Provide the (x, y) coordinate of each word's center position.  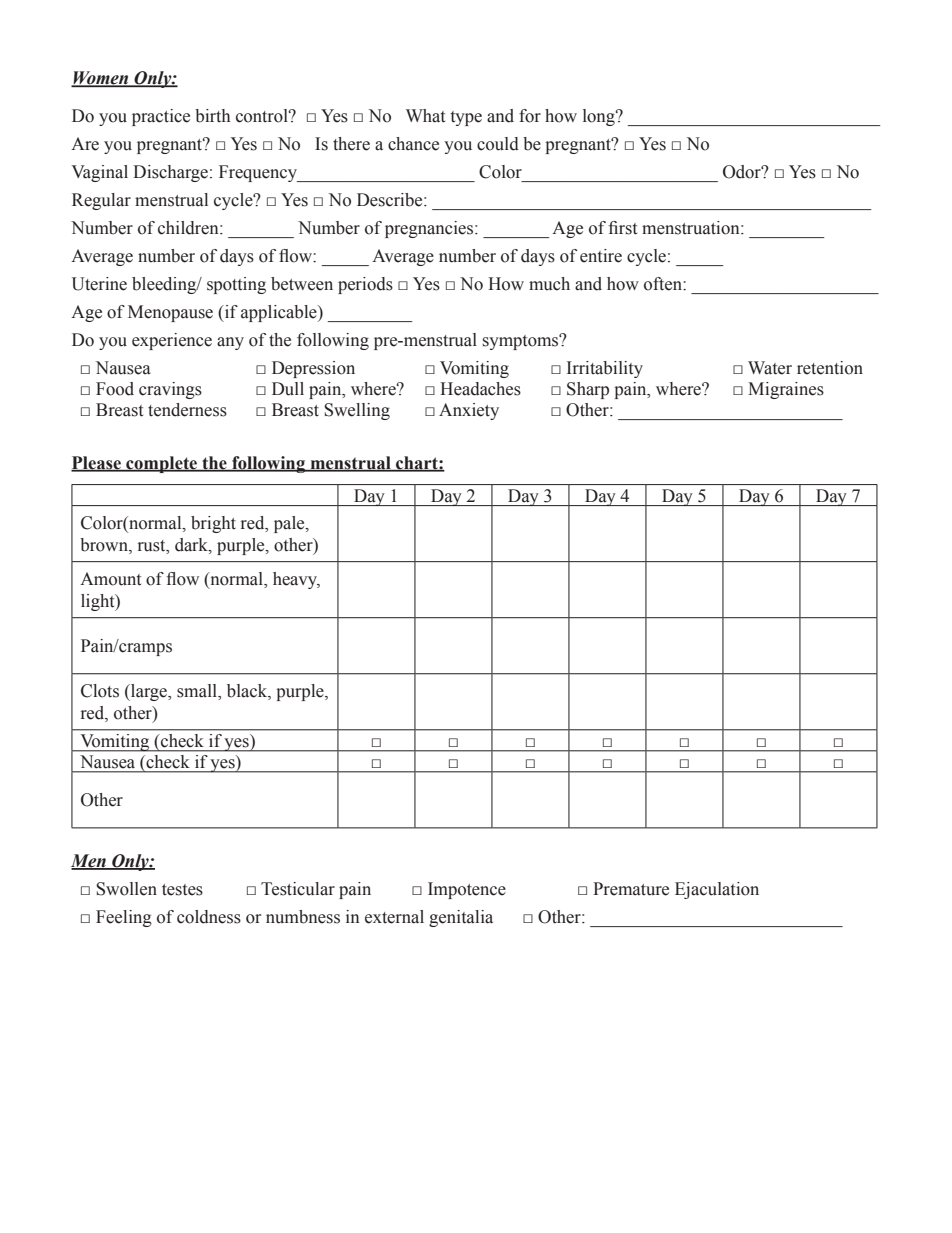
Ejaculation (717, 890)
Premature (631, 889)
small (198, 692)
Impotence (467, 890)
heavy (296, 580)
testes (182, 890)
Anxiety (469, 411)
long (600, 117)
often (664, 284)
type (466, 118)
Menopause (170, 313)
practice (161, 117)
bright (213, 524)
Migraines (786, 390)
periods (365, 285)
